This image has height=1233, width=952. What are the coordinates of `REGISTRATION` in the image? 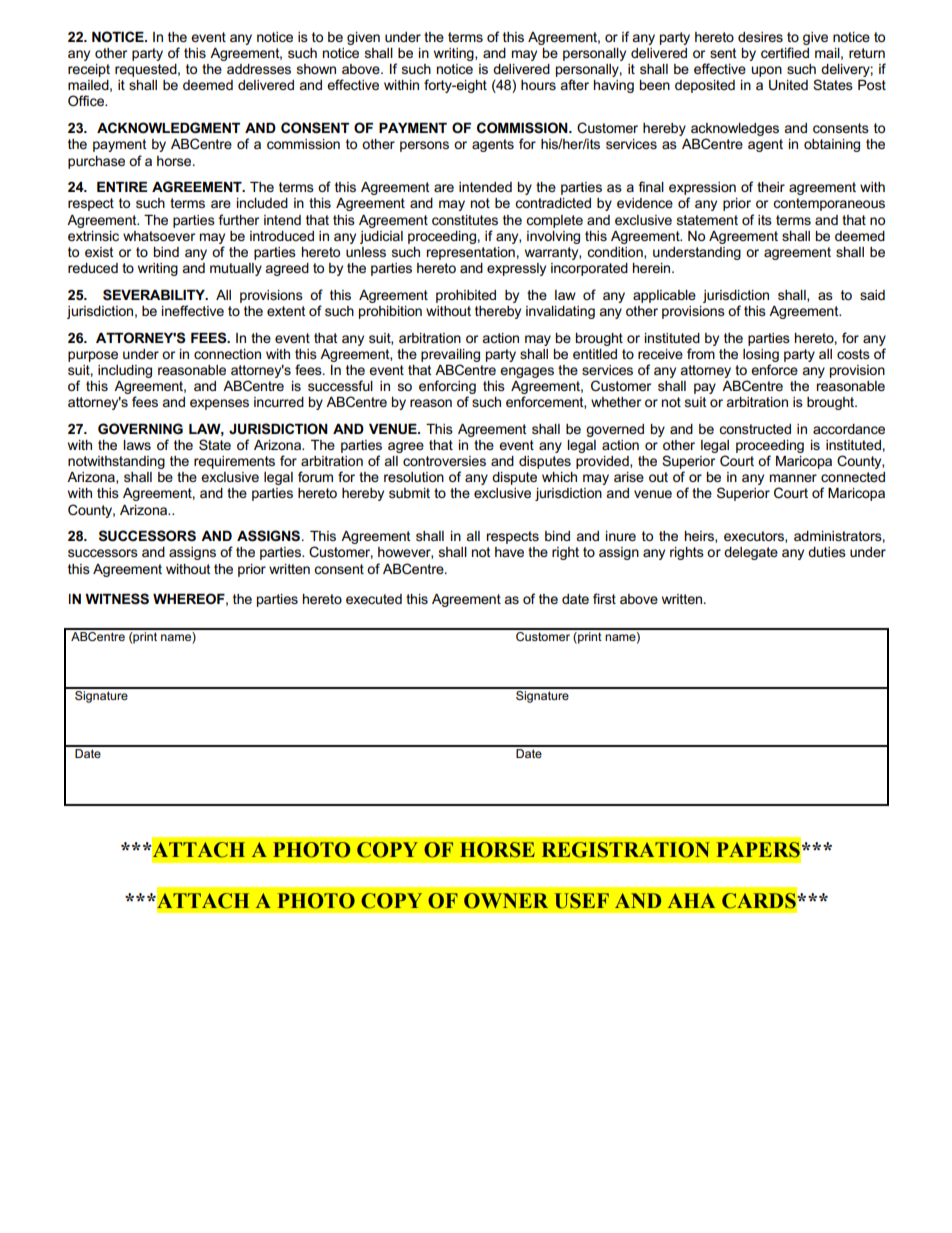 It's located at (626, 850).
